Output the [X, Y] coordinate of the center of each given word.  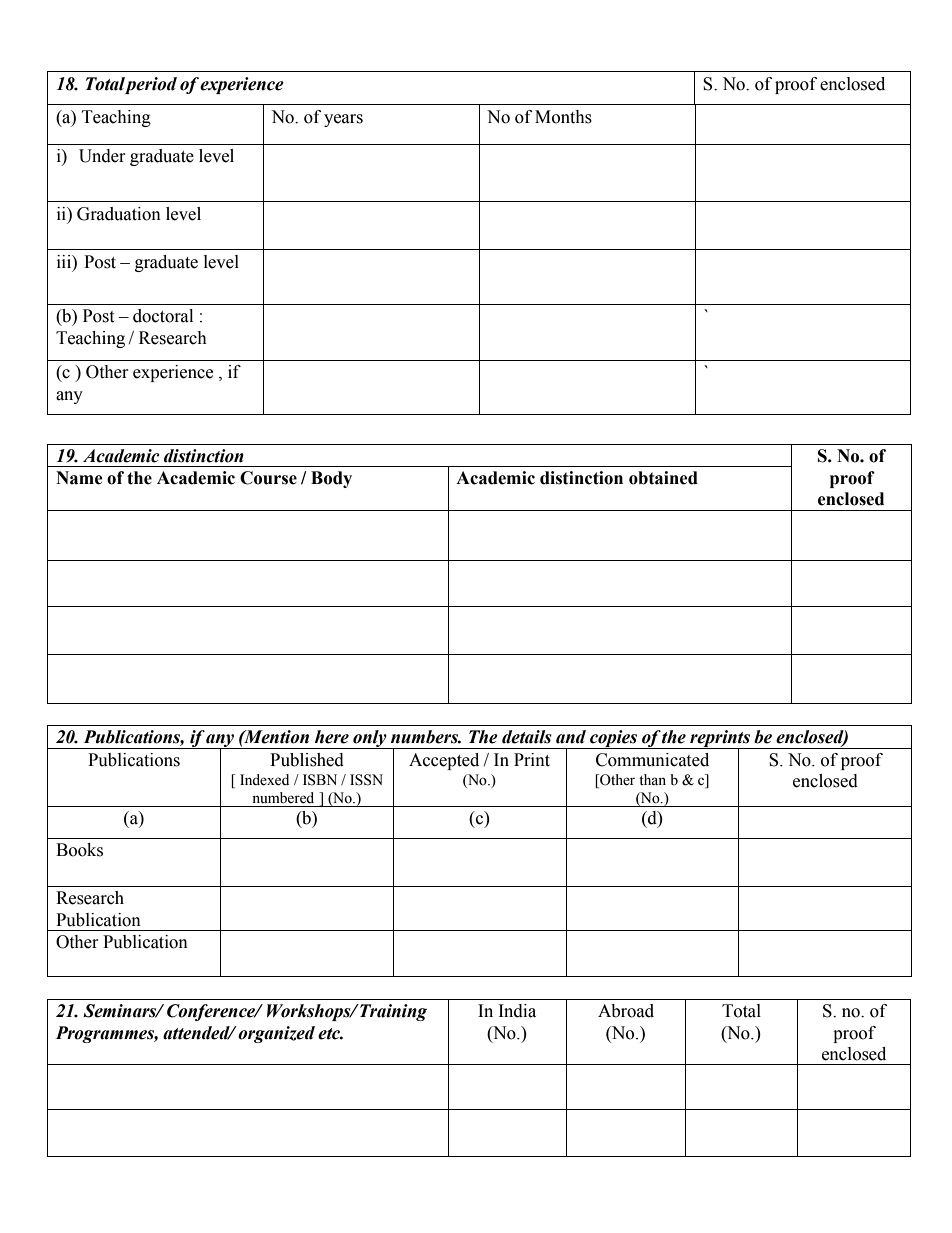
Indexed [264, 780]
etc [330, 1034]
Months [563, 117]
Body [331, 479]
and [571, 737]
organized [276, 1034]
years [343, 120]
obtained [663, 478]
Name [79, 478]
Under [102, 156]
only [370, 739]
